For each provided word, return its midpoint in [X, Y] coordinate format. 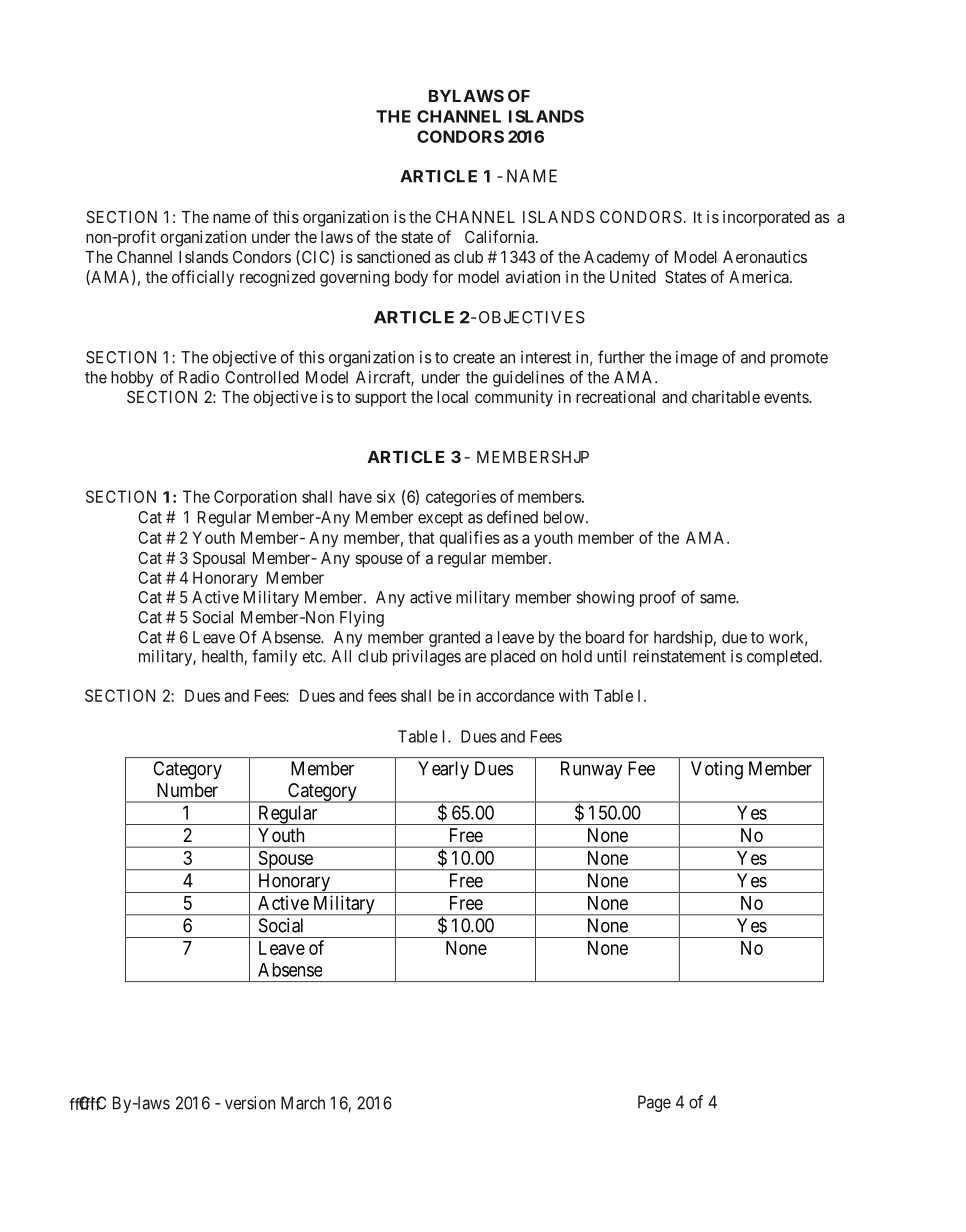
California [501, 236]
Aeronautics [765, 256]
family [274, 657]
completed [784, 658]
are [475, 658]
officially [203, 278]
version [250, 1103]
